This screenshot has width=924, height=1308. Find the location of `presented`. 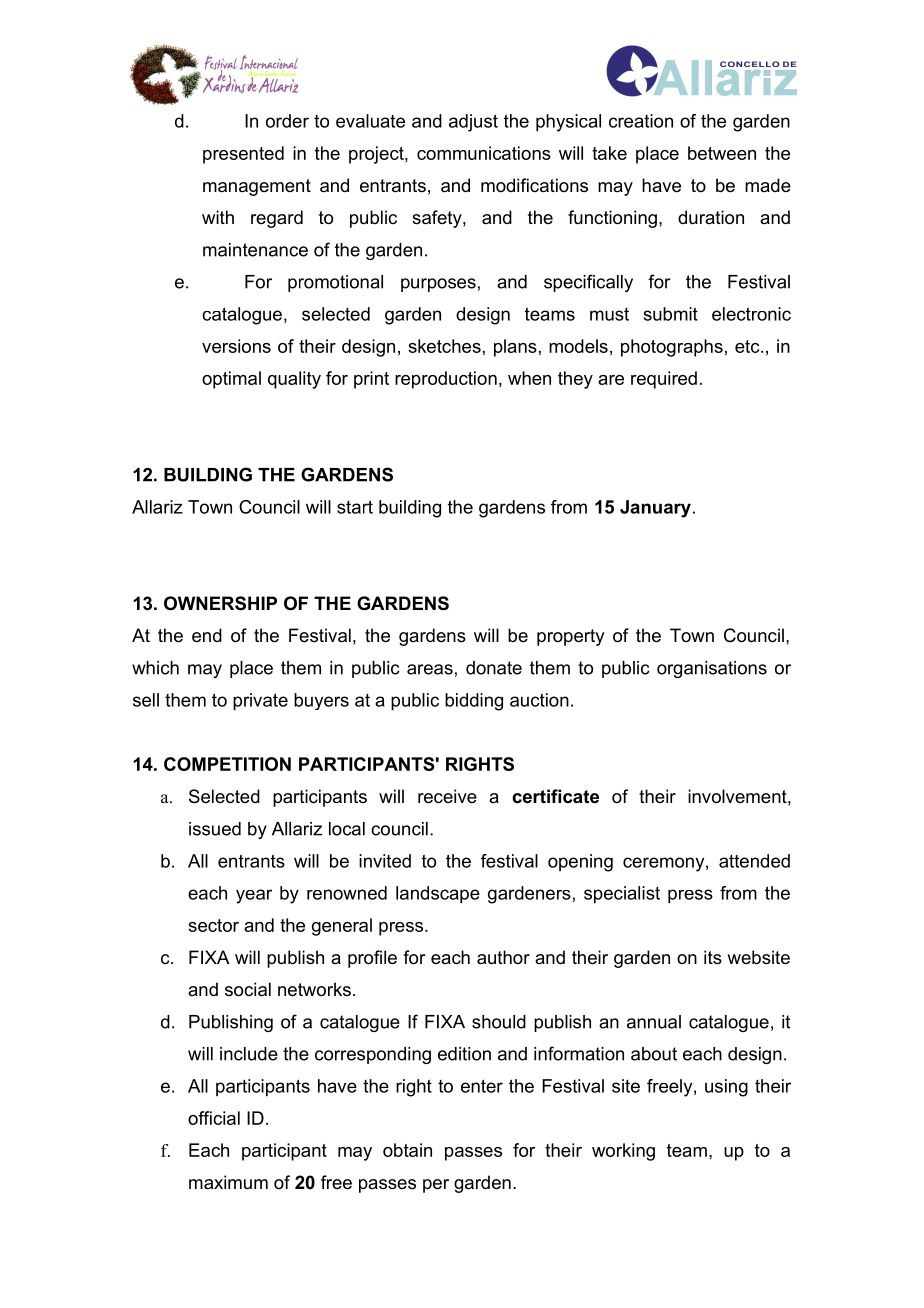

presented is located at coordinates (243, 155).
